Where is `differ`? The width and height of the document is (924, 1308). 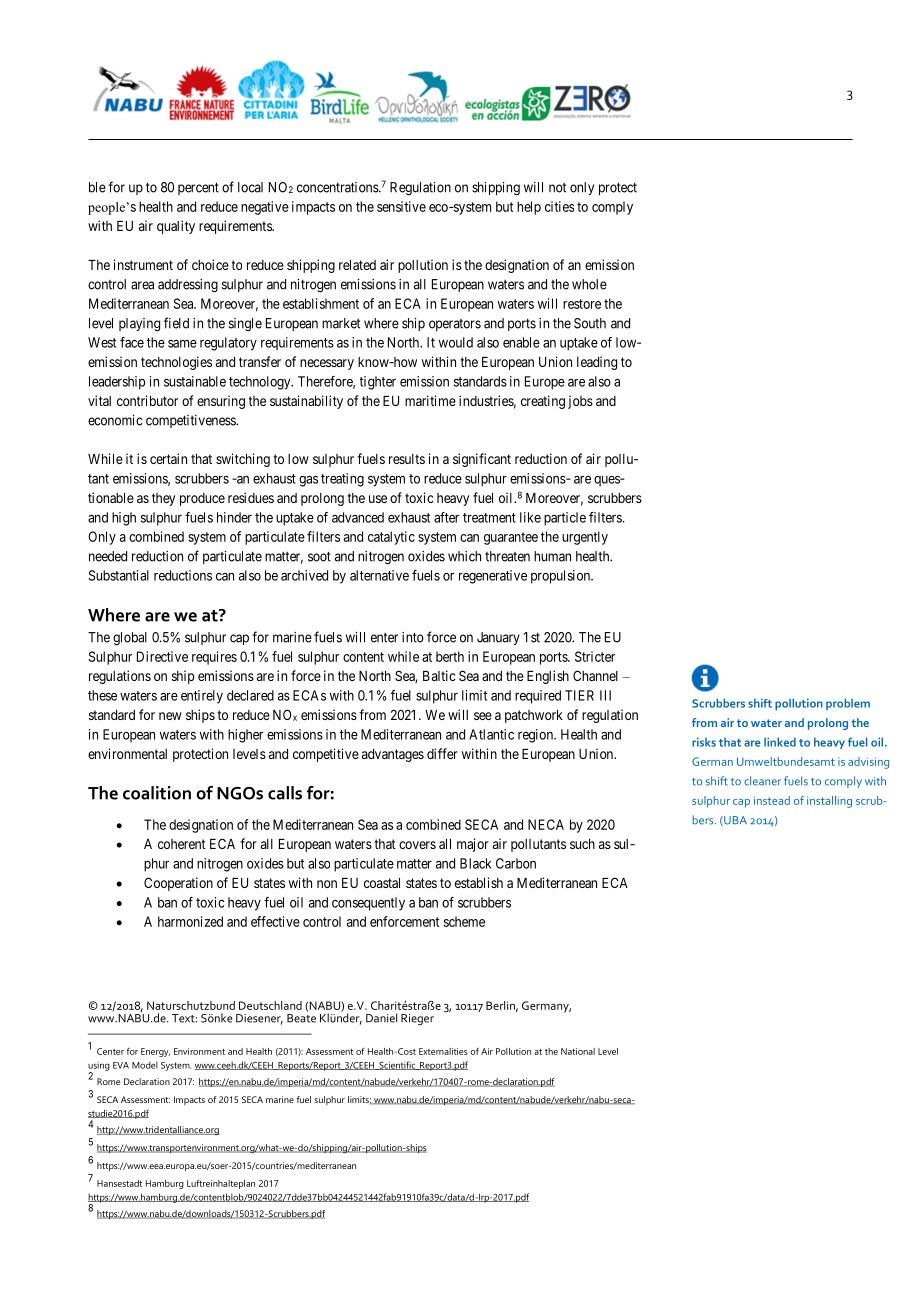
differ is located at coordinates (442, 753).
